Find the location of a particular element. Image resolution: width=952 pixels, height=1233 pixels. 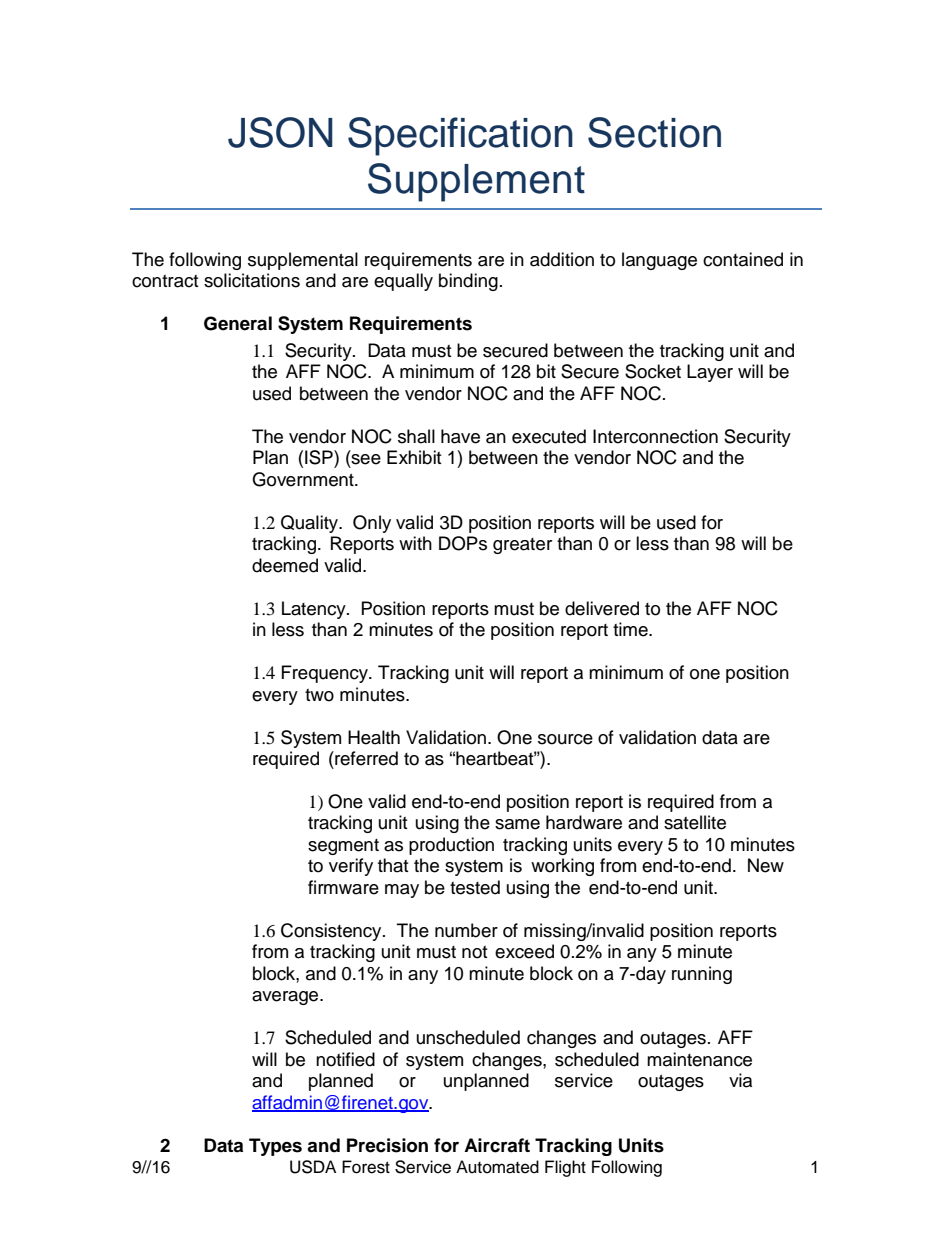

JSON is located at coordinates (280, 132).
